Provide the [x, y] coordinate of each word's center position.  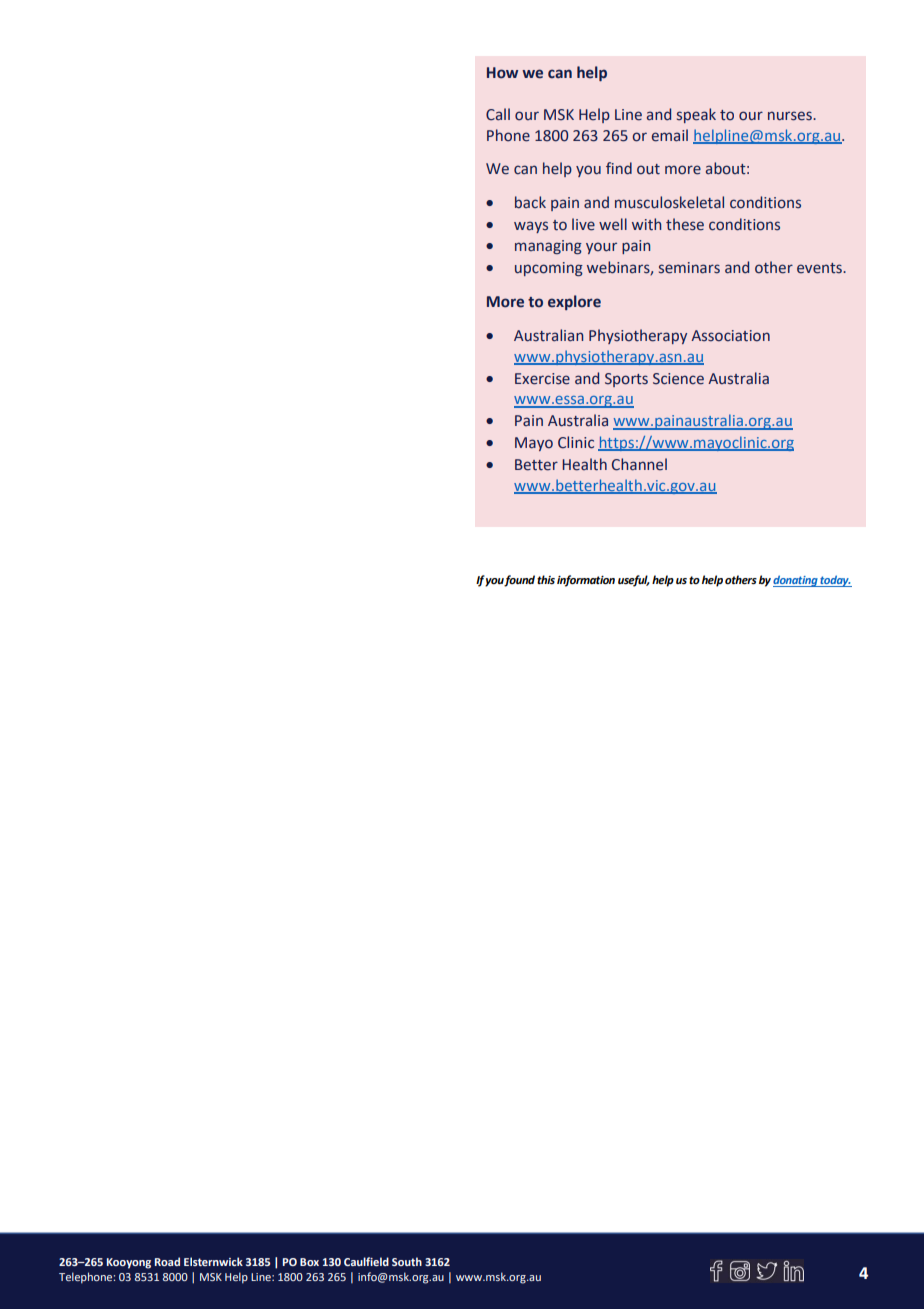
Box [309, 1262]
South [407, 1261]
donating [796, 581]
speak [696, 115]
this [546, 579]
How [502, 73]
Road [167, 1261]
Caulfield [366, 1261]
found [519, 581]
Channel [639, 464]
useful [634, 581]
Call [498, 114]
